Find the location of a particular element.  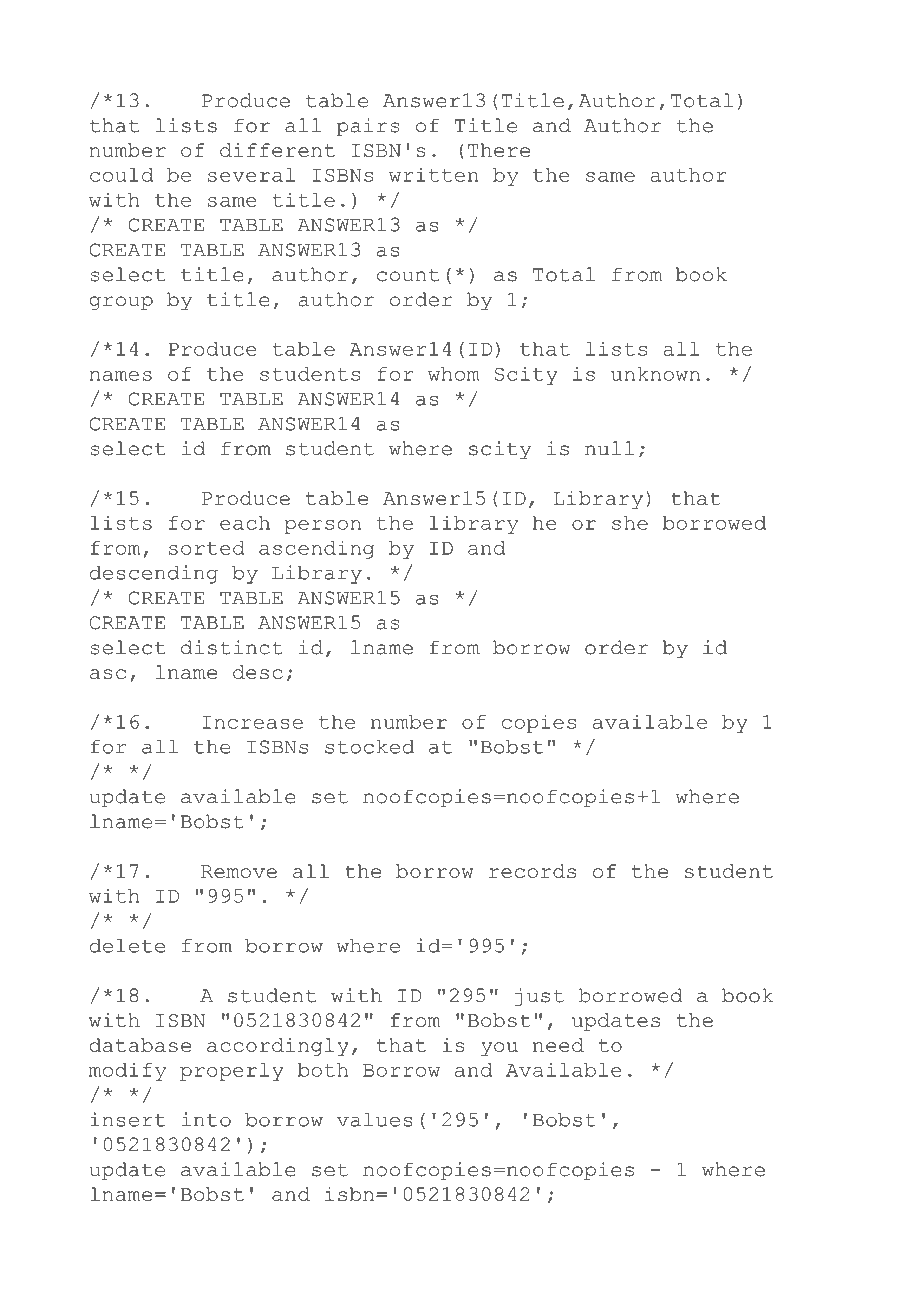

Increase is located at coordinates (253, 722).
